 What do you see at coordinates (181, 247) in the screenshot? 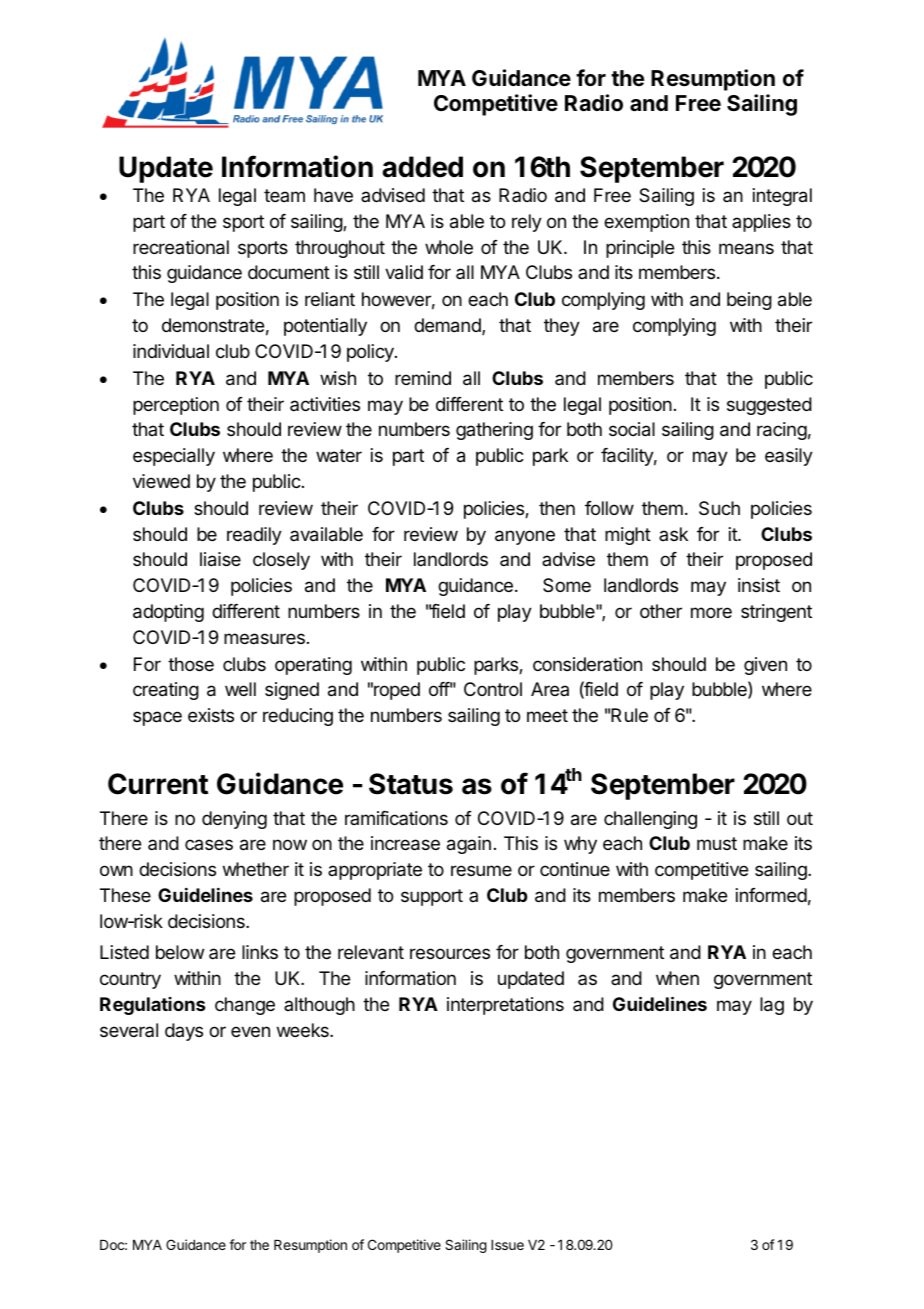
I see `recreational` at bounding box center [181, 247].
